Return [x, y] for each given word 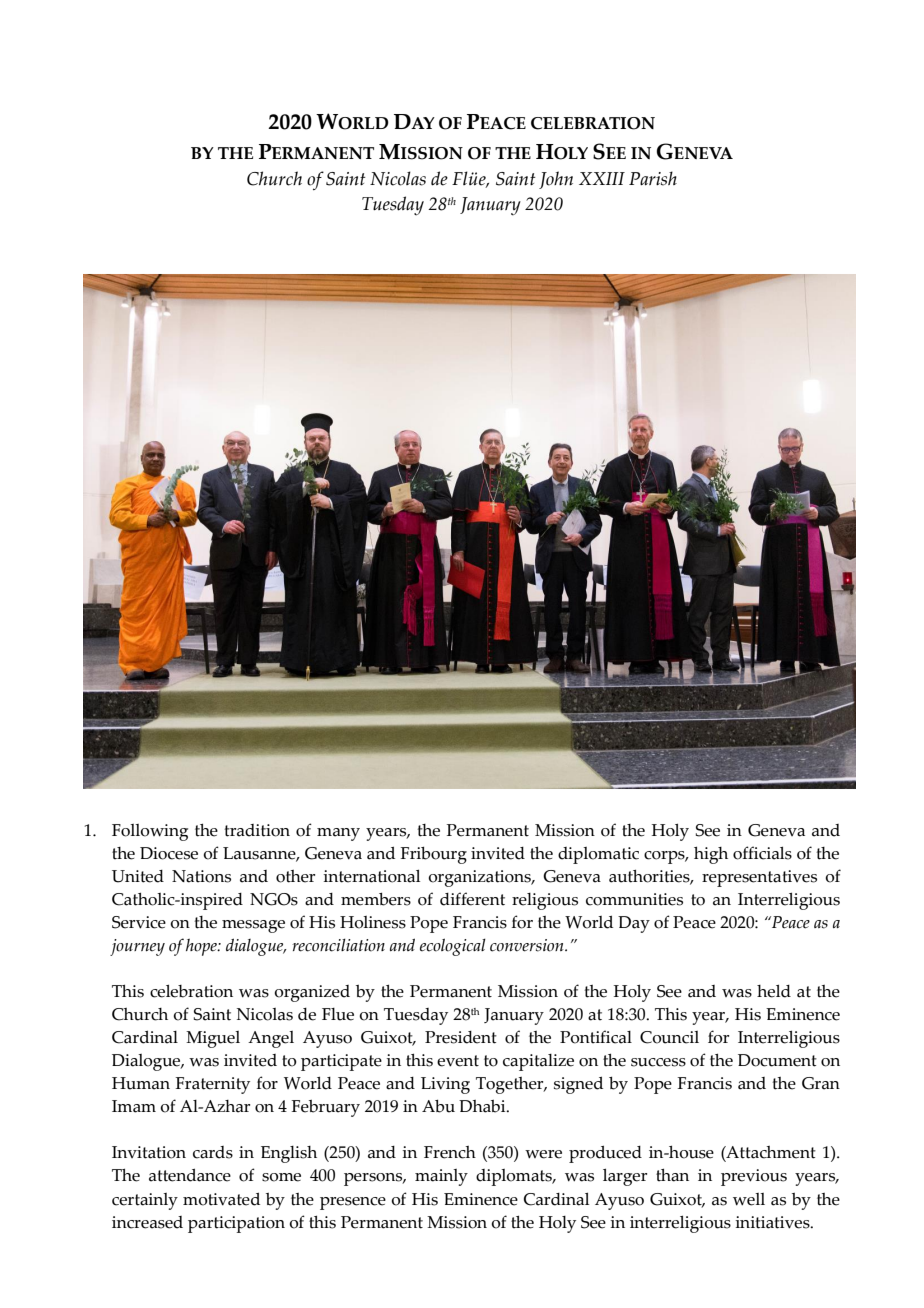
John [556, 180]
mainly [441, 1177]
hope [202, 947]
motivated [221, 1199]
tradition [257, 830]
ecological [453, 947]
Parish [653, 178]
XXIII [602, 178]
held [774, 991]
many [338, 834]
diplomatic [598, 855]
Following [150, 832]
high [711, 855]
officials [762, 853]
